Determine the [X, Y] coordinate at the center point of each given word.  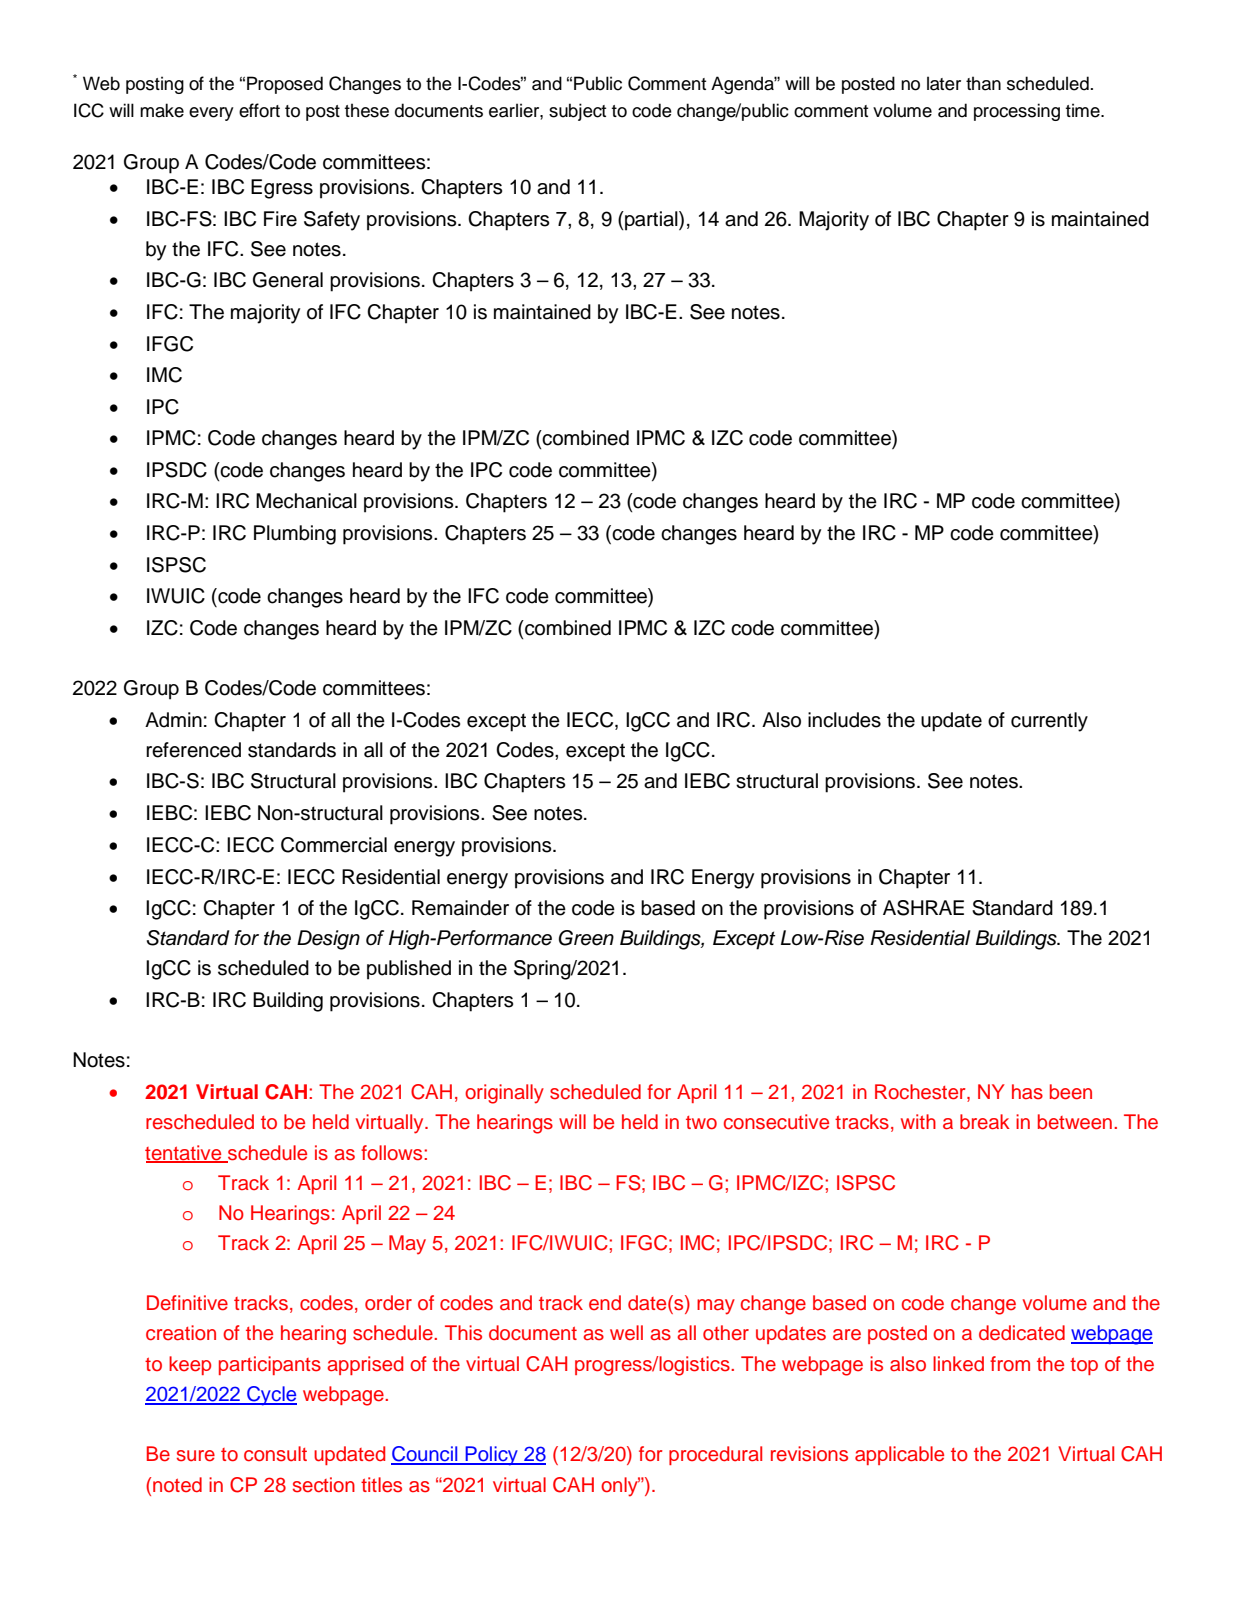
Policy [492, 1456]
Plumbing [295, 535]
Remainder [460, 908]
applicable [899, 1455]
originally [504, 1094]
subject [577, 112]
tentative [184, 1153]
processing [1017, 112]
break [985, 1122]
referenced [193, 750]
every [211, 114]
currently [1049, 722]
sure [196, 1456]
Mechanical [306, 501]
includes [844, 720]
